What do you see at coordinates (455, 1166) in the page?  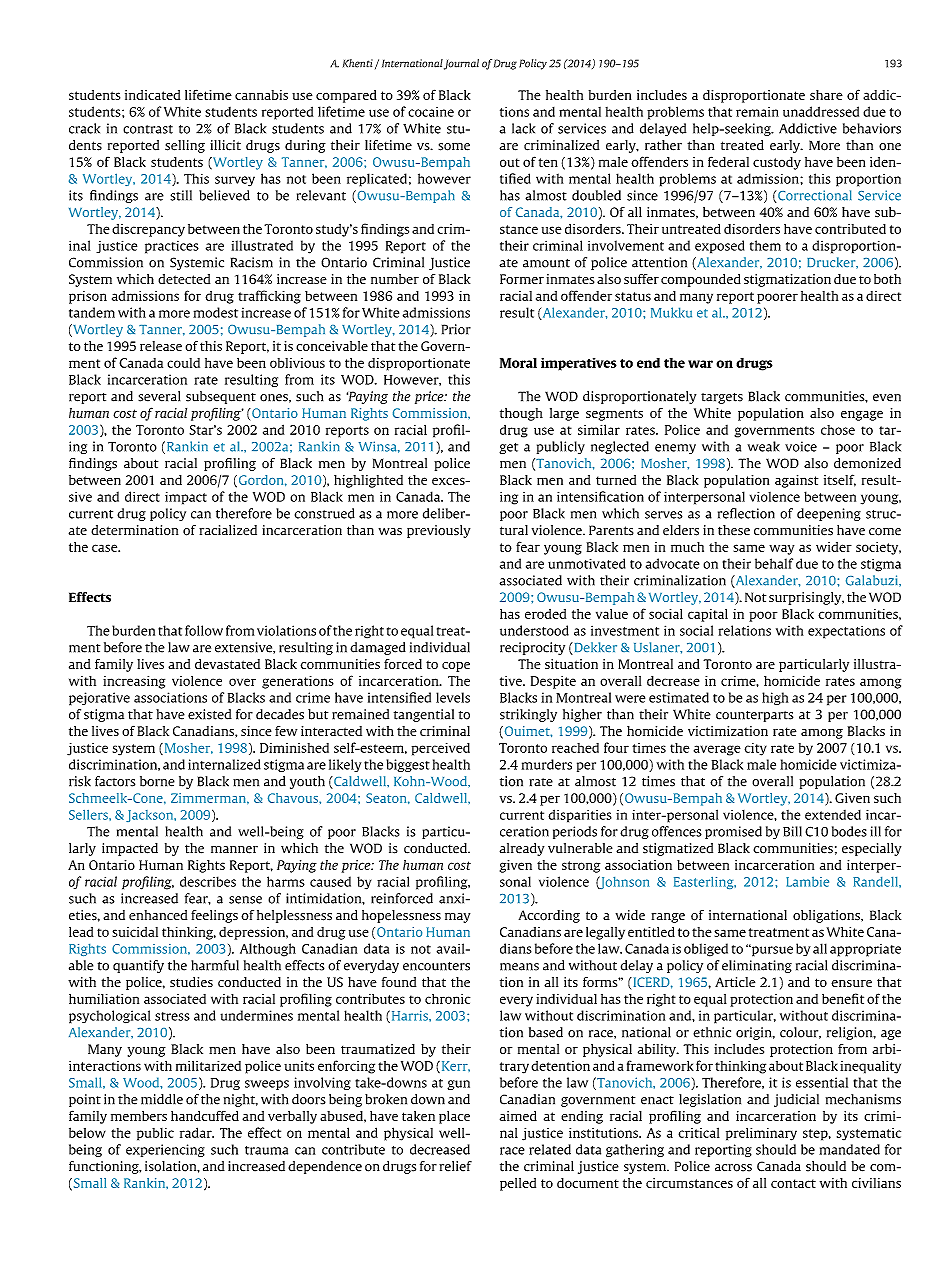 I see `relief` at bounding box center [455, 1166].
